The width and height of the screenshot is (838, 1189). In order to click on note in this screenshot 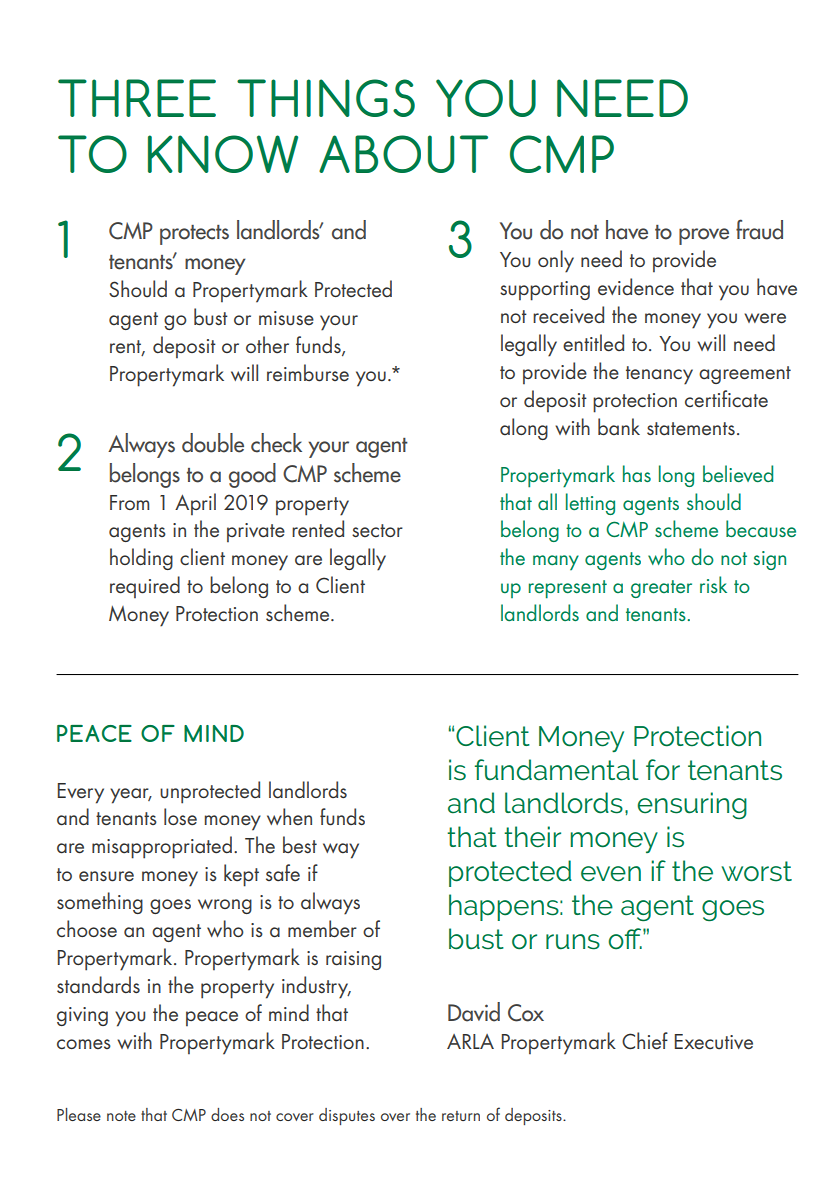, I will do `click(121, 1116)`.
